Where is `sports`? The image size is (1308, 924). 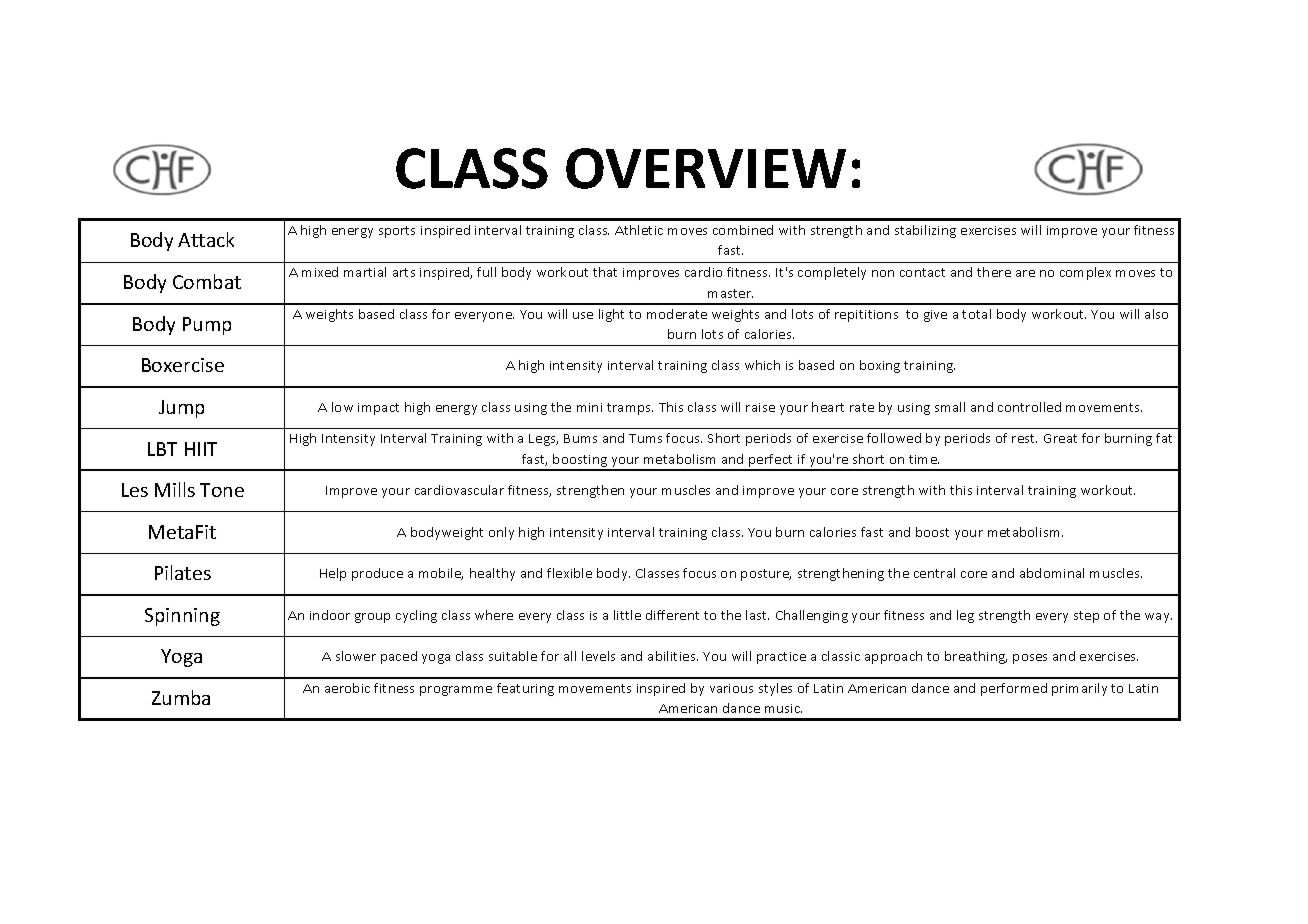 sports is located at coordinates (397, 232).
